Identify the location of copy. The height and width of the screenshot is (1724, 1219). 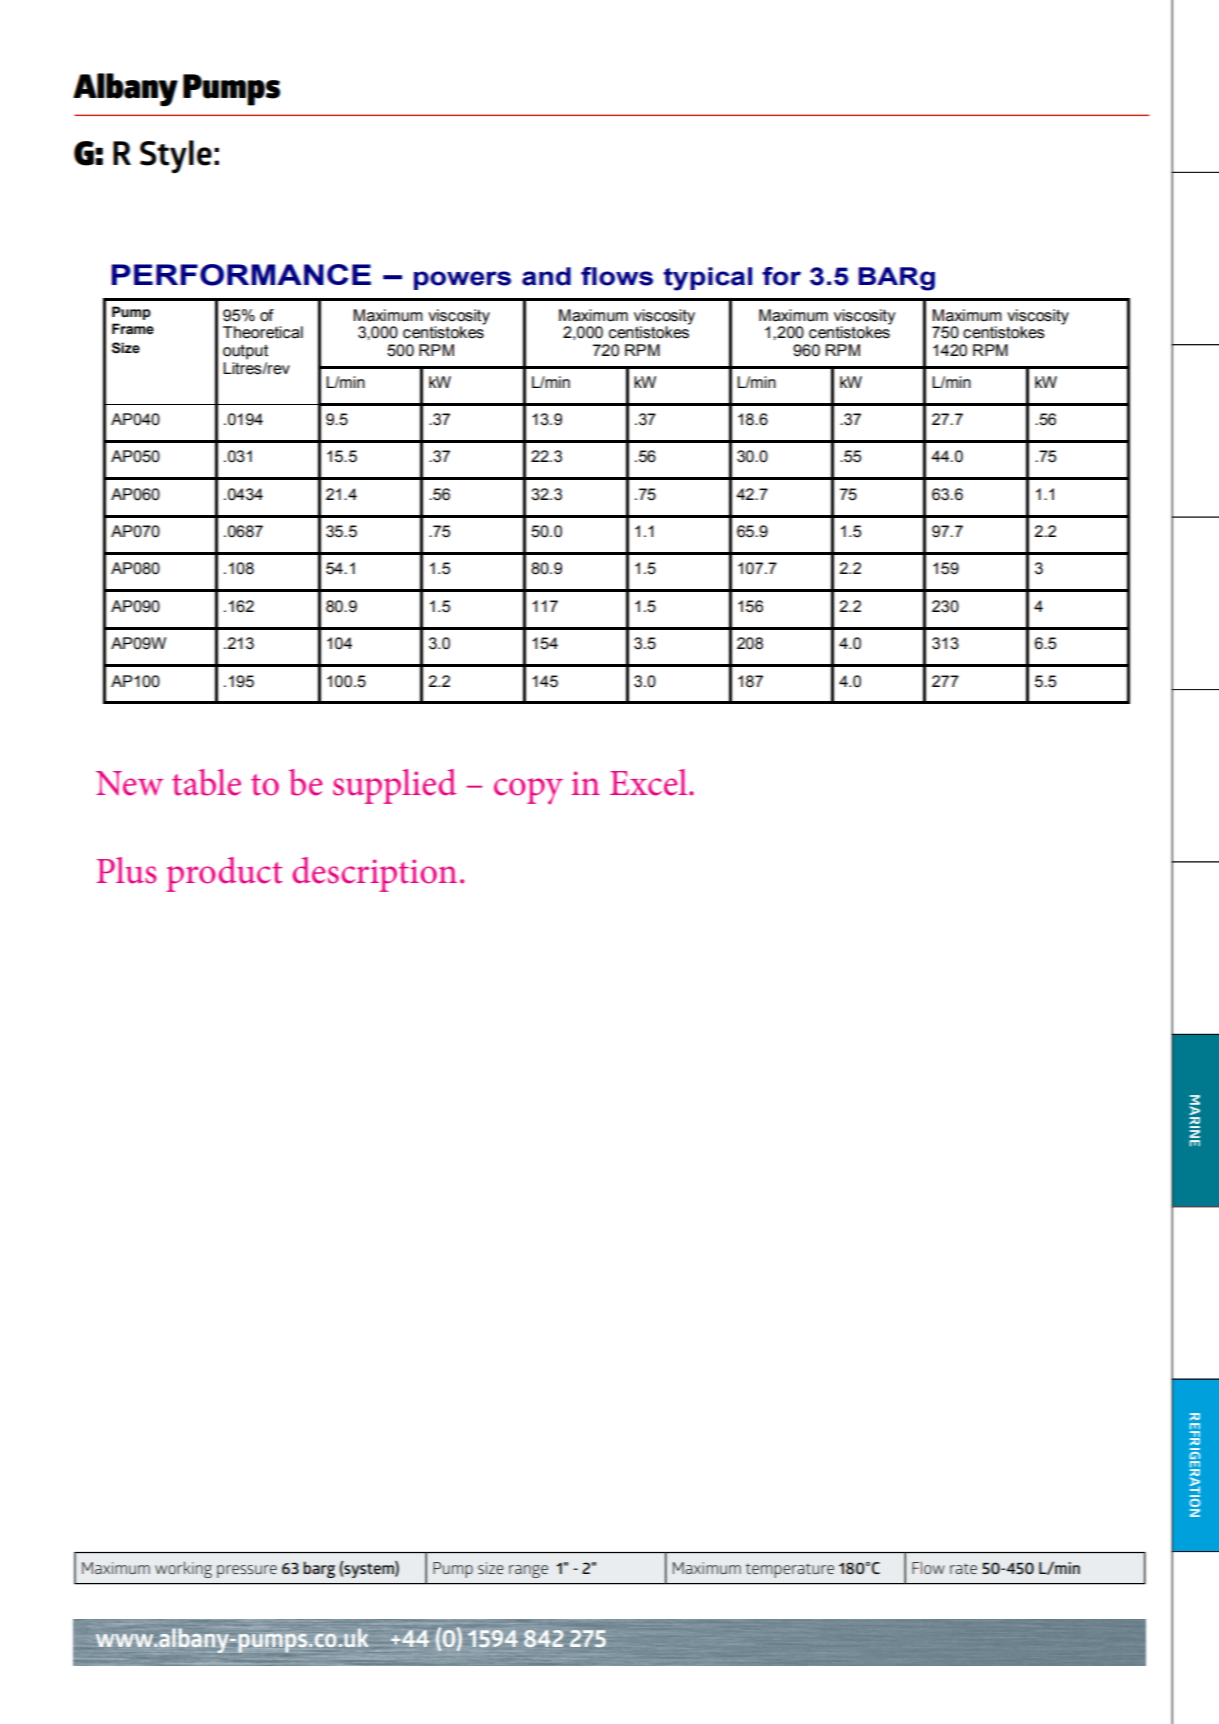
(528, 791).
